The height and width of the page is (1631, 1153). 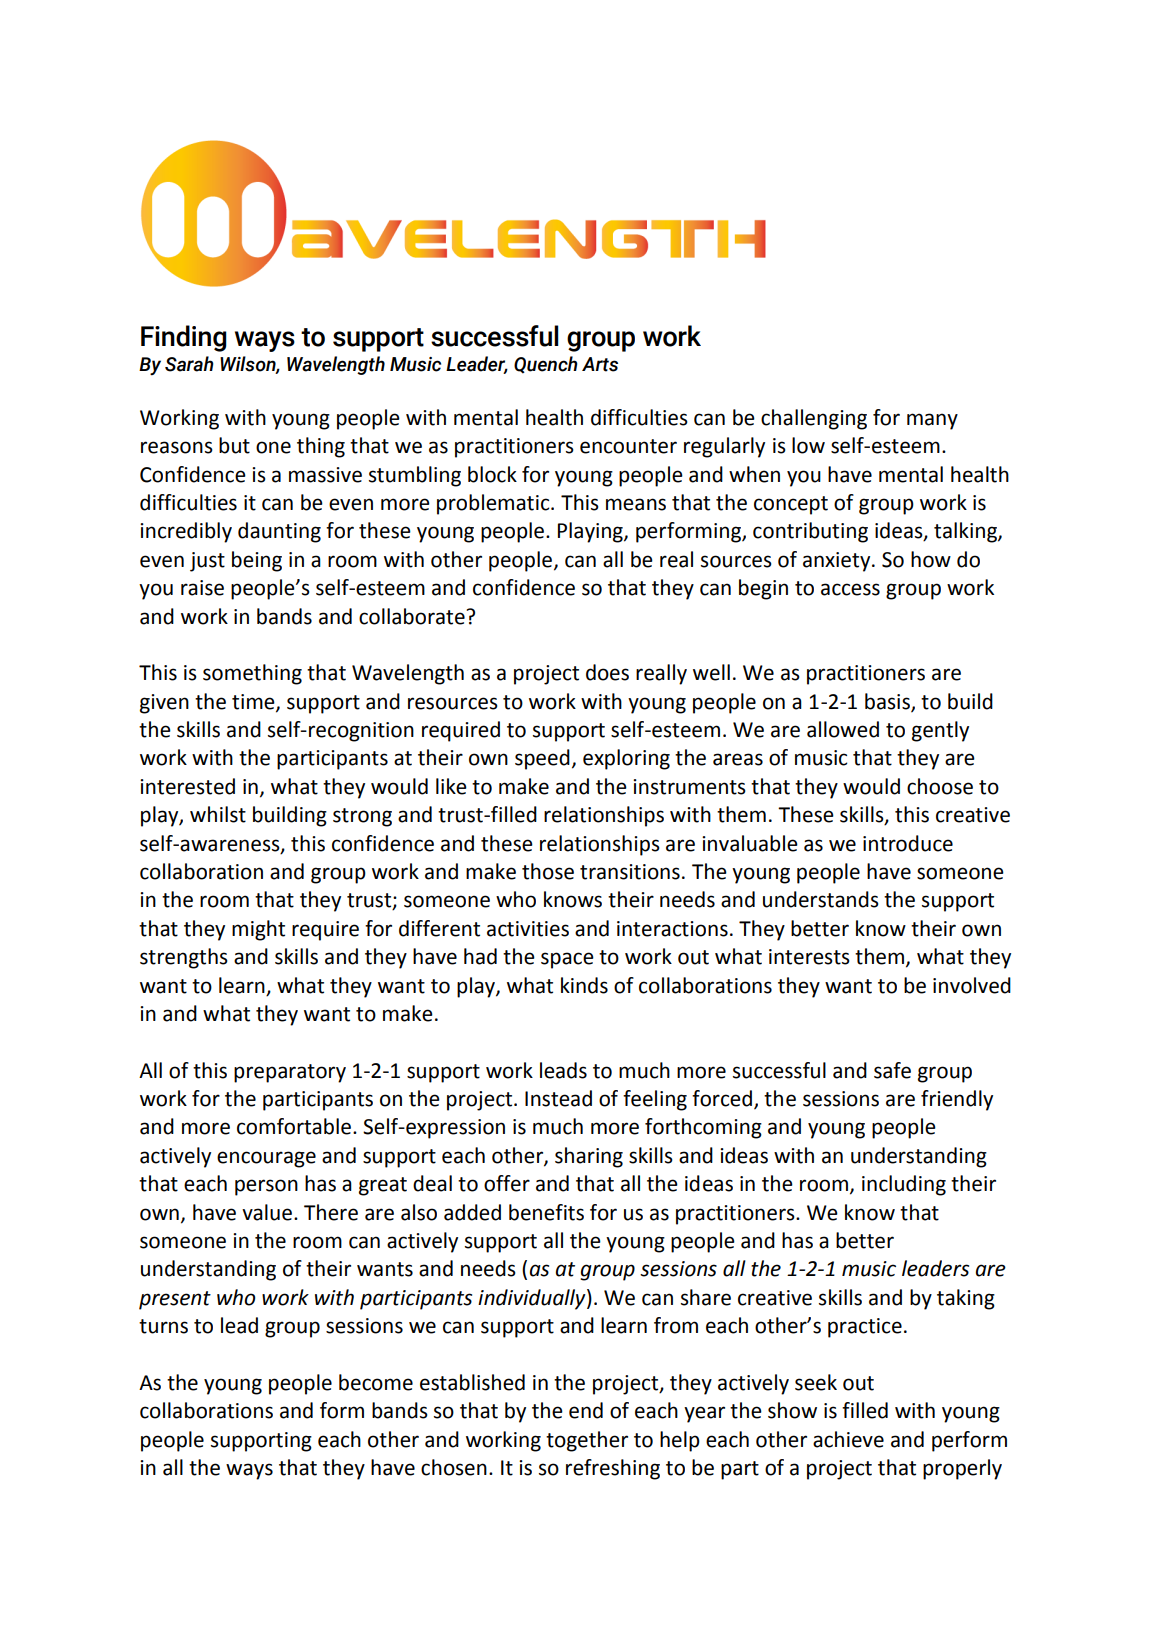 I want to click on become, so click(x=376, y=1382).
